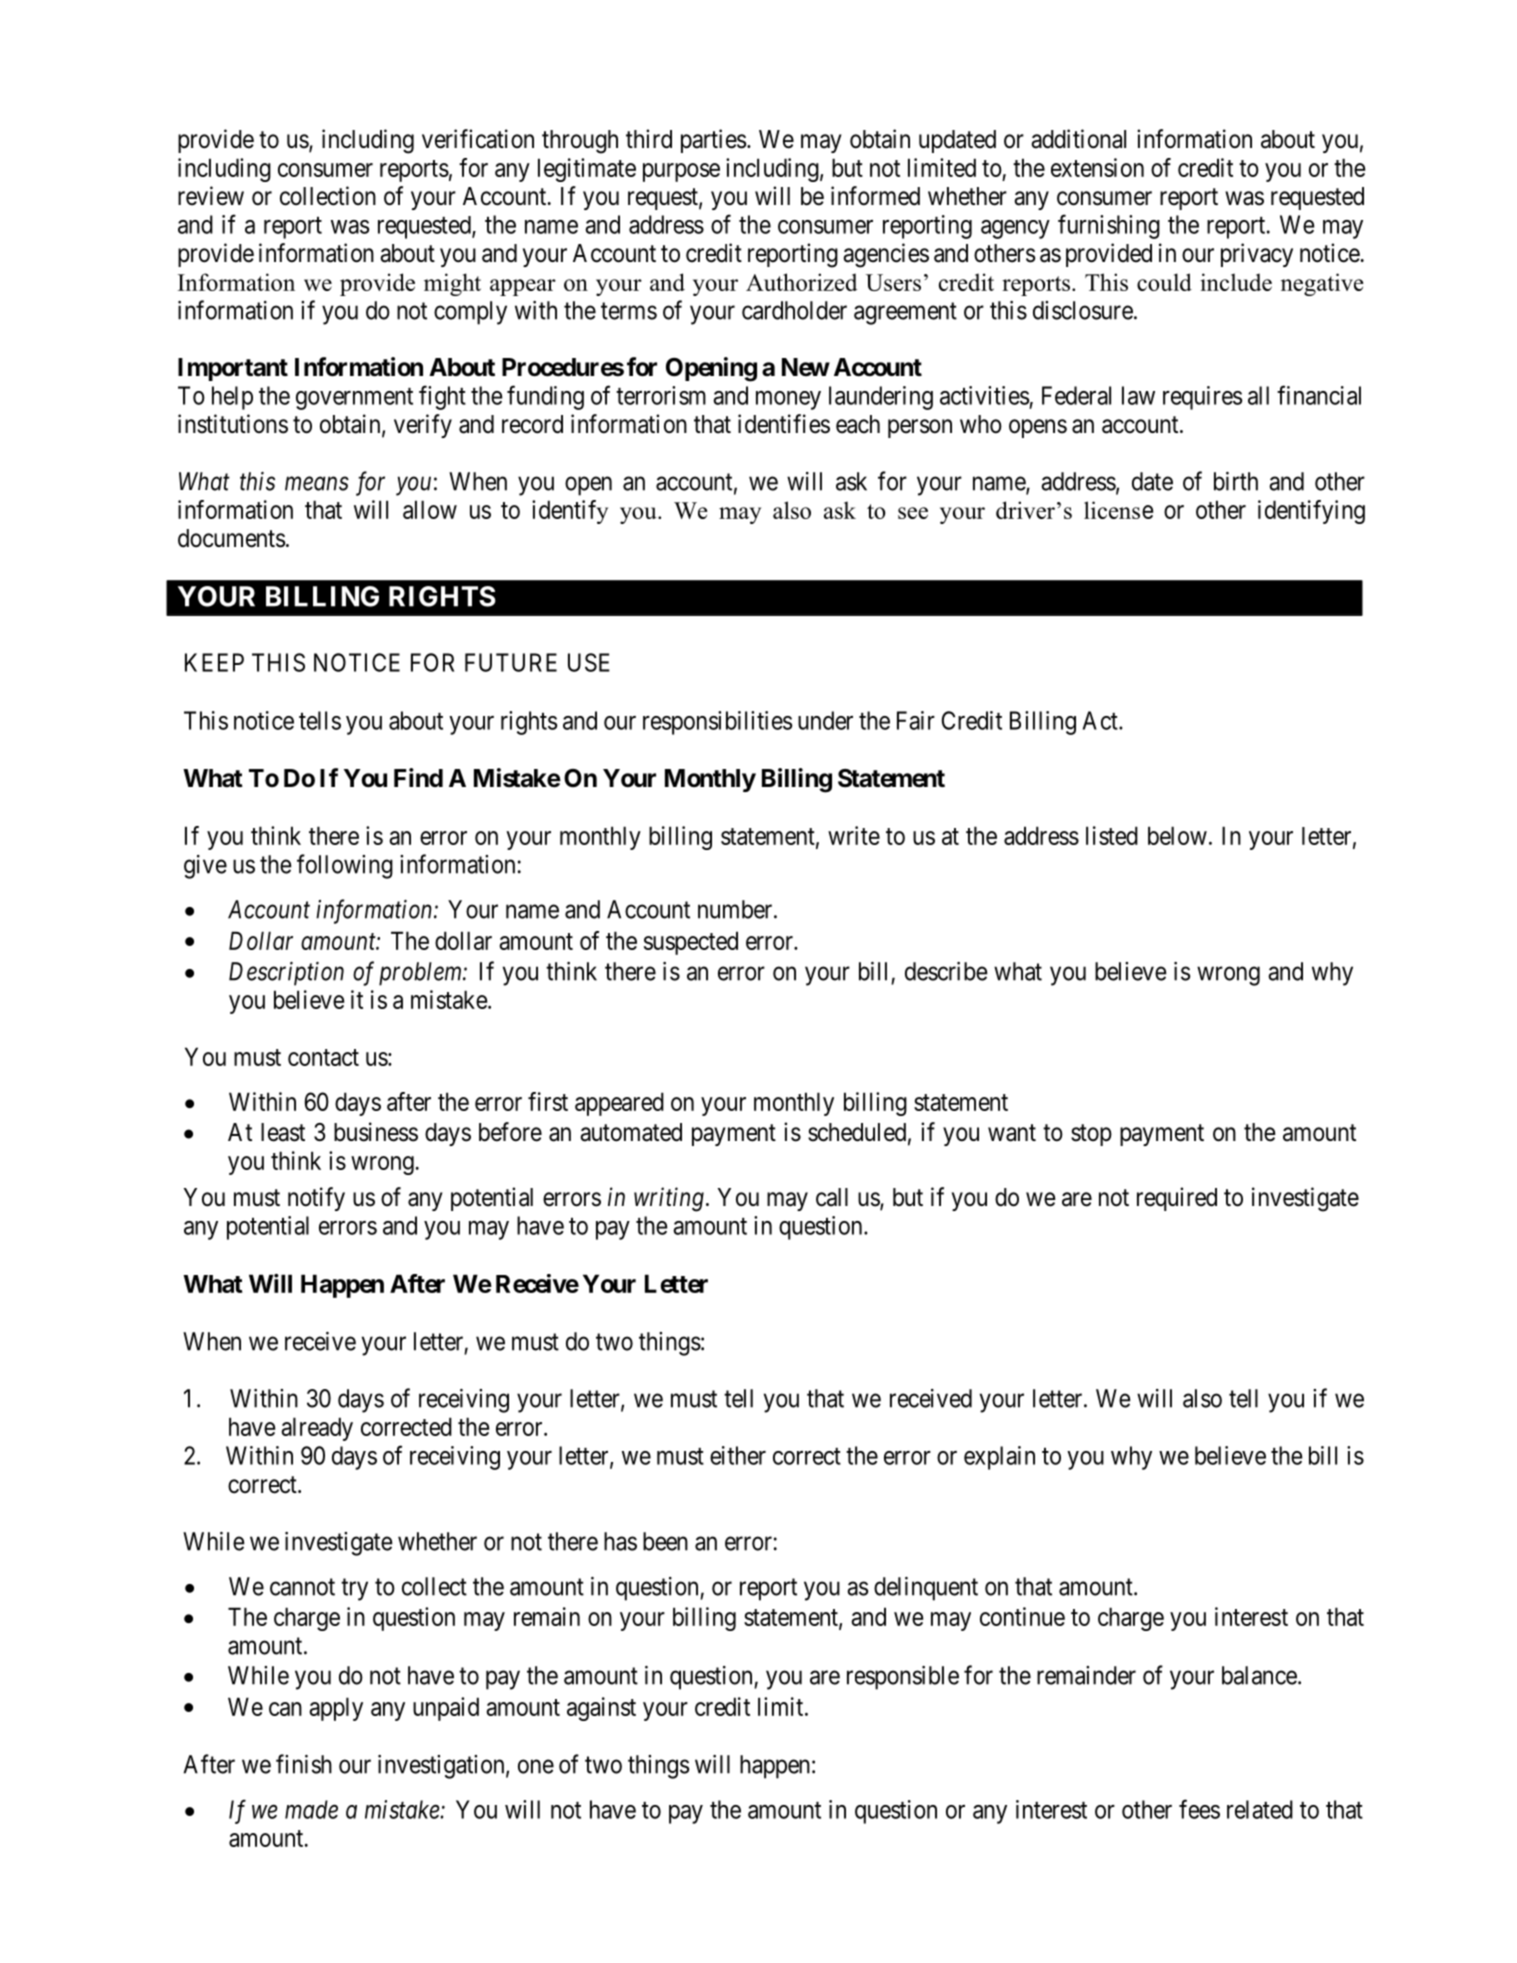  I want to click on Description, so click(286, 974).
